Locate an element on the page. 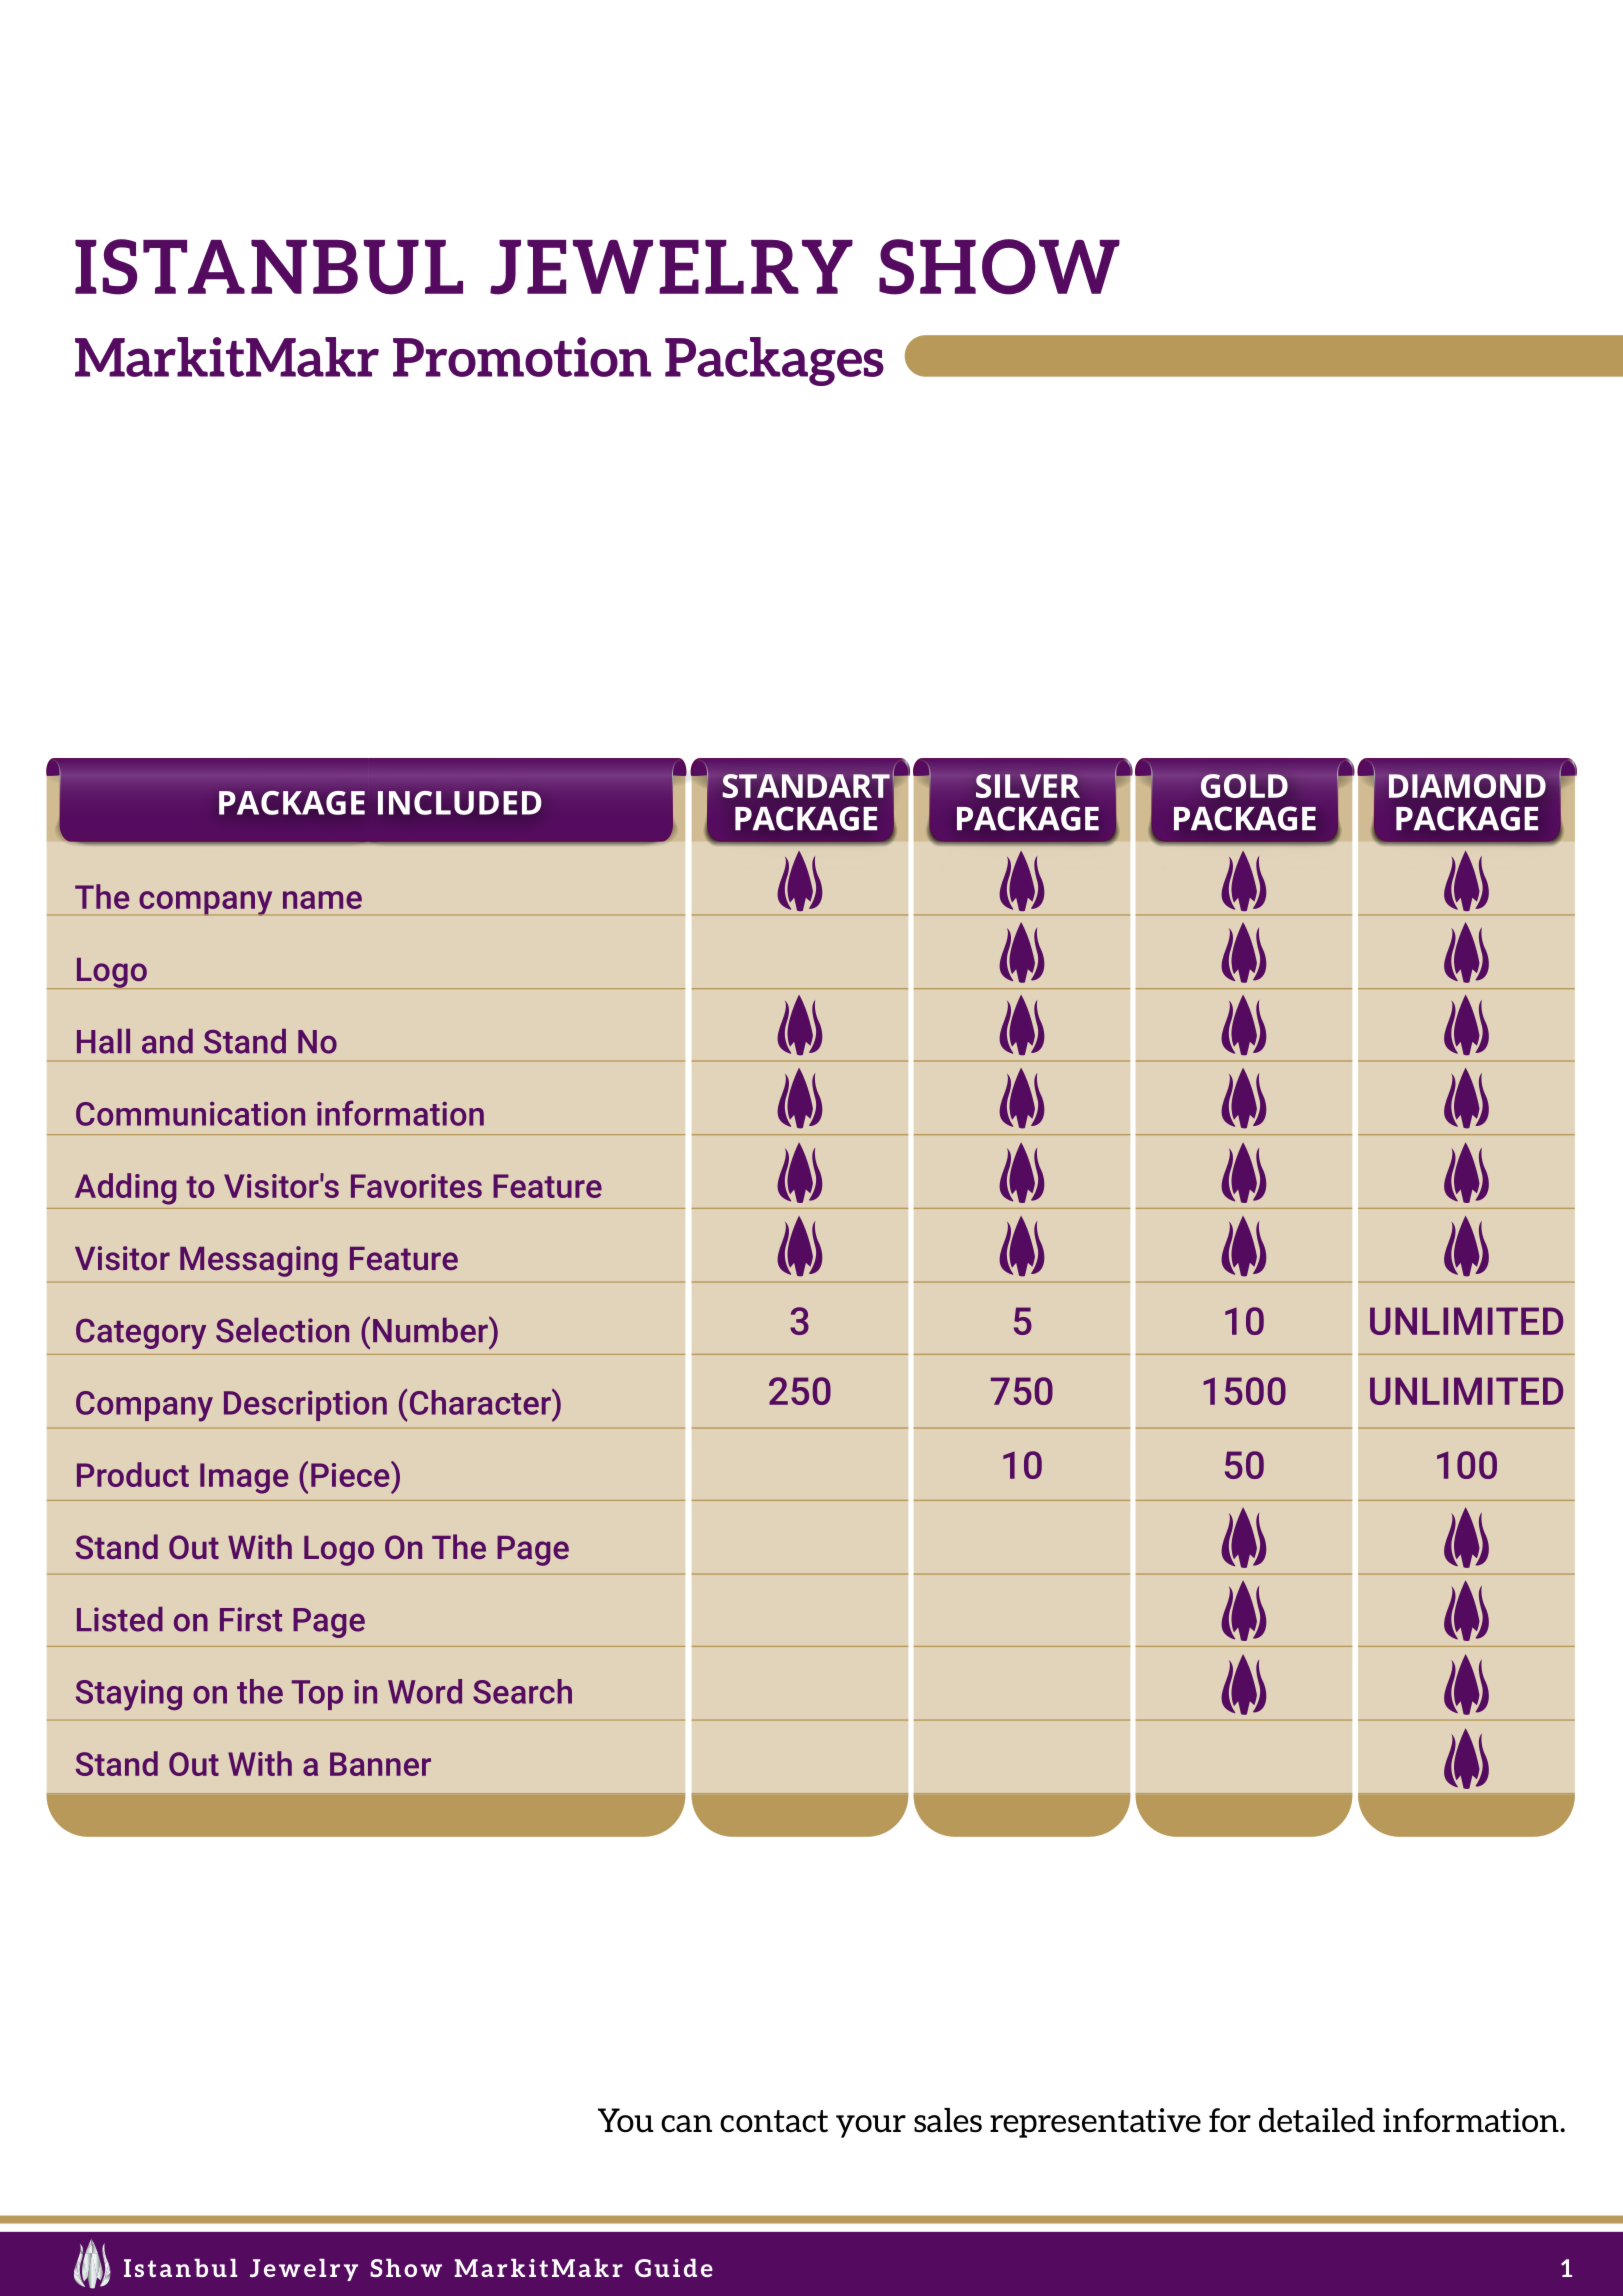 Image resolution: width=1623 pixels, height=2296 pixels. Communication is located at coordinates (190, 1114).
